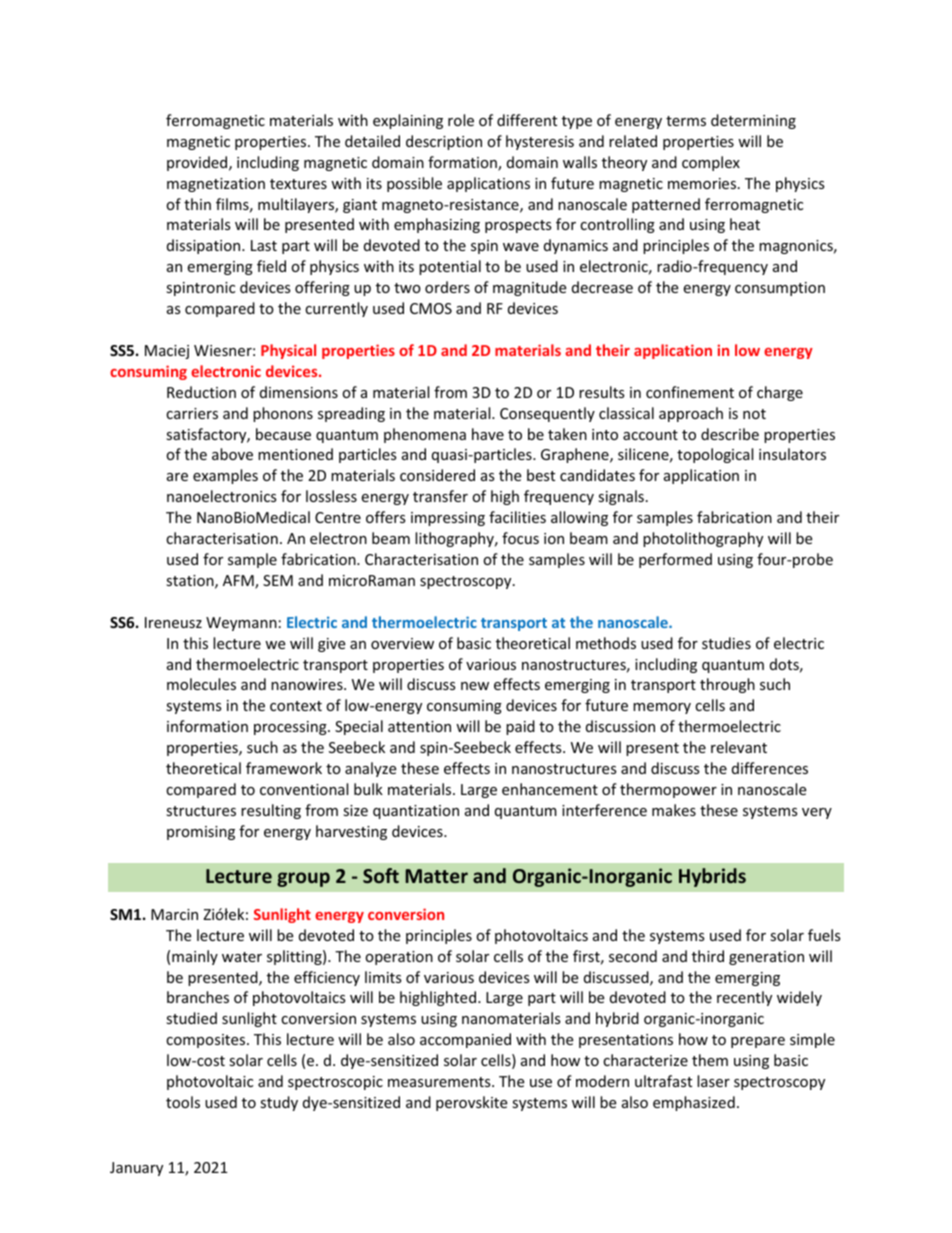  I want to click on provided, so click(198, 163).
